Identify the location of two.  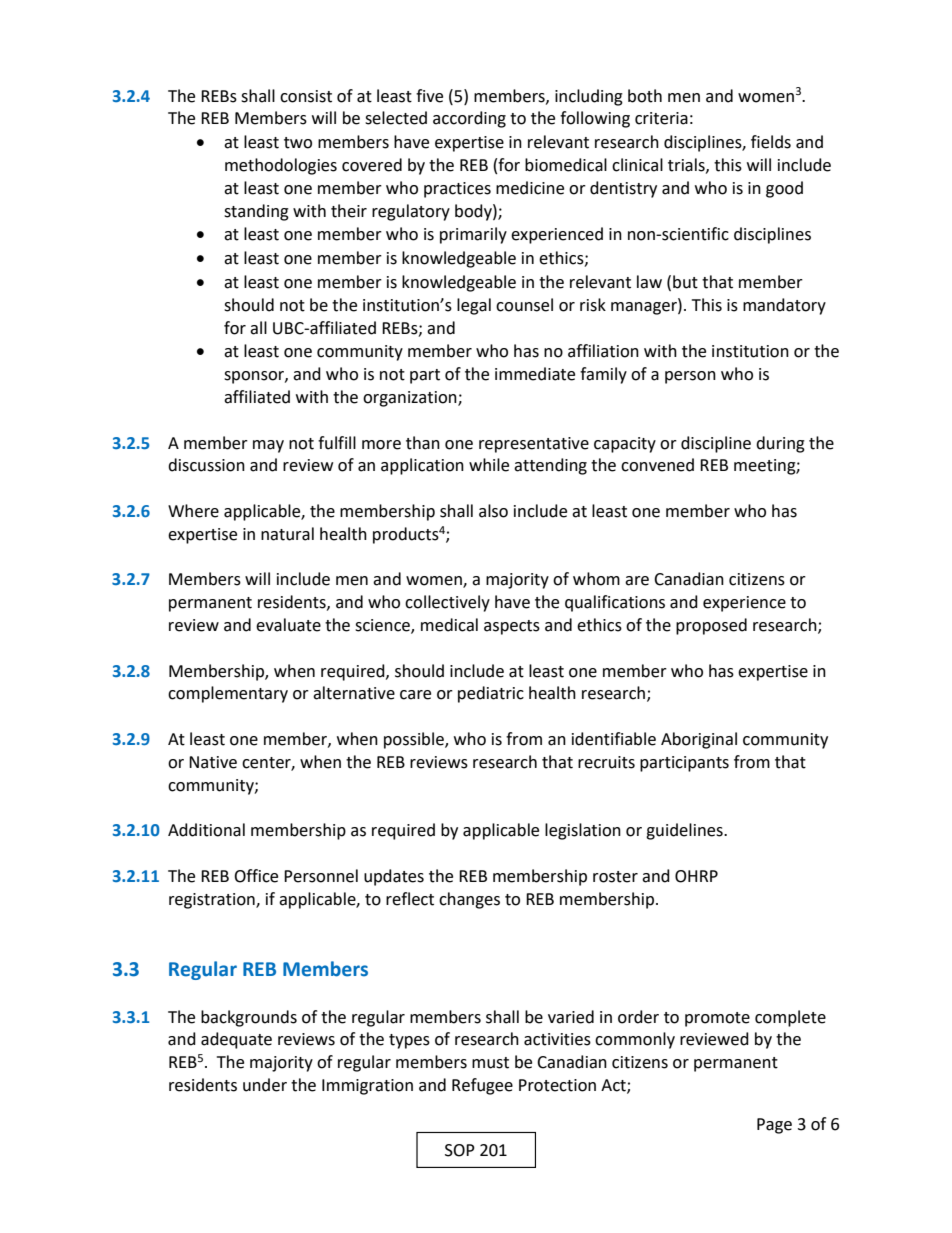
(298, 143).
